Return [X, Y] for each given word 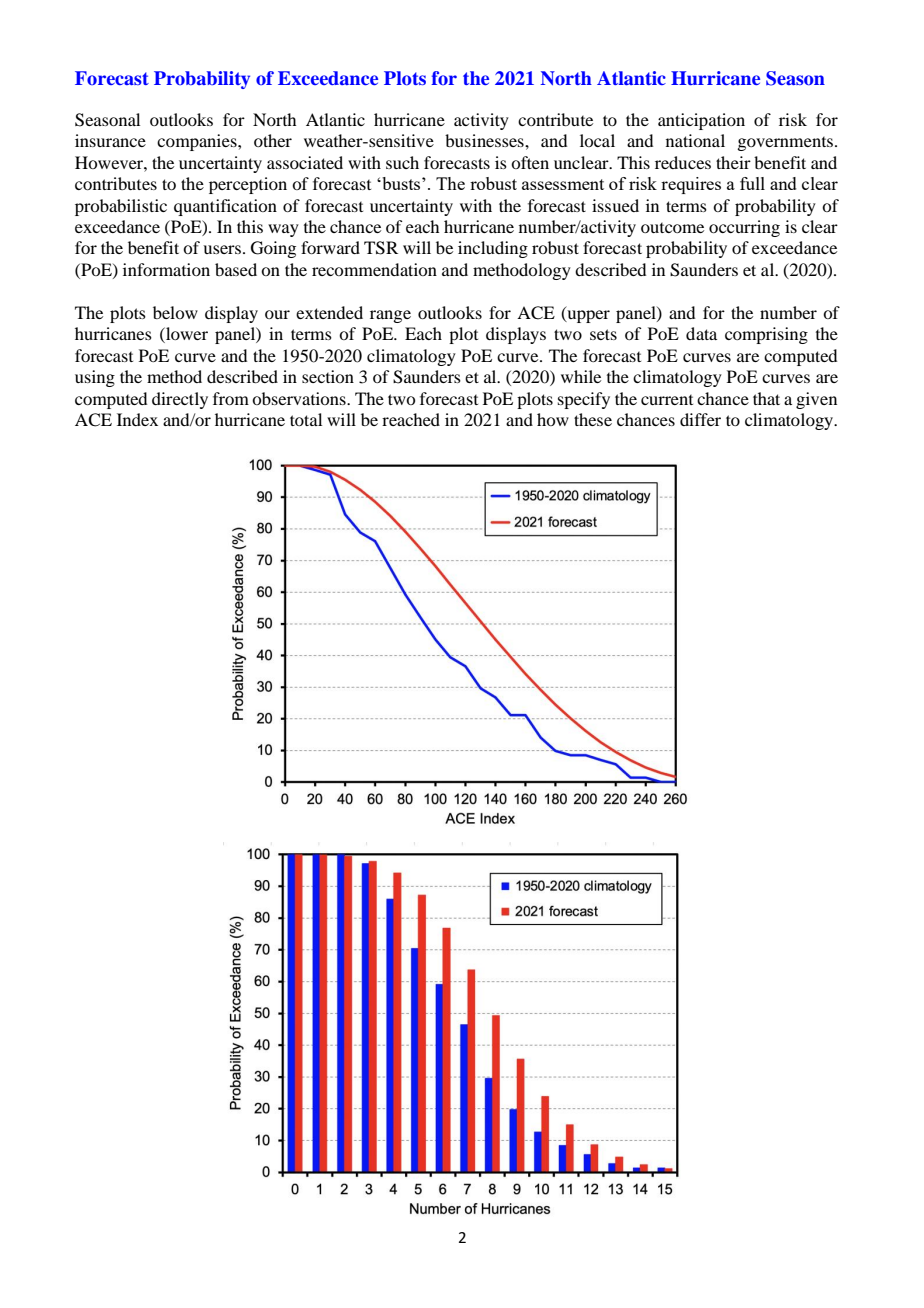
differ [700, 419]
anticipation [701, 121]
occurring [744, 228]
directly [180, 400]
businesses [485, 140]
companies [198, 142]
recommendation [374, 269]
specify [584, 400]
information [166, 269]
